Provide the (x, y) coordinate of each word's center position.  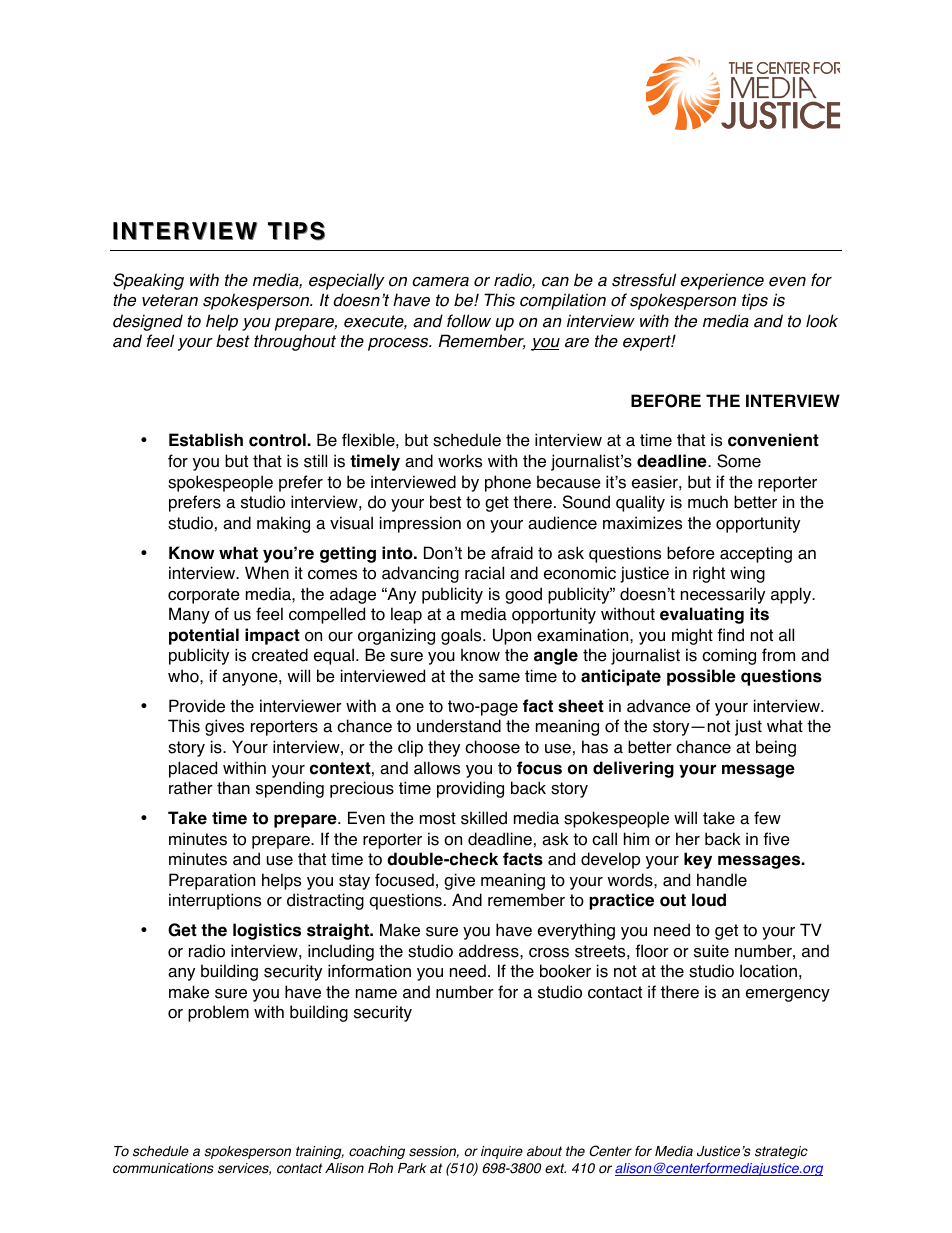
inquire (502, 1152)
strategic (781, 1152)
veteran (170, 300)
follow (469, 321)
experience (722, 281)
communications (163, 1168)
